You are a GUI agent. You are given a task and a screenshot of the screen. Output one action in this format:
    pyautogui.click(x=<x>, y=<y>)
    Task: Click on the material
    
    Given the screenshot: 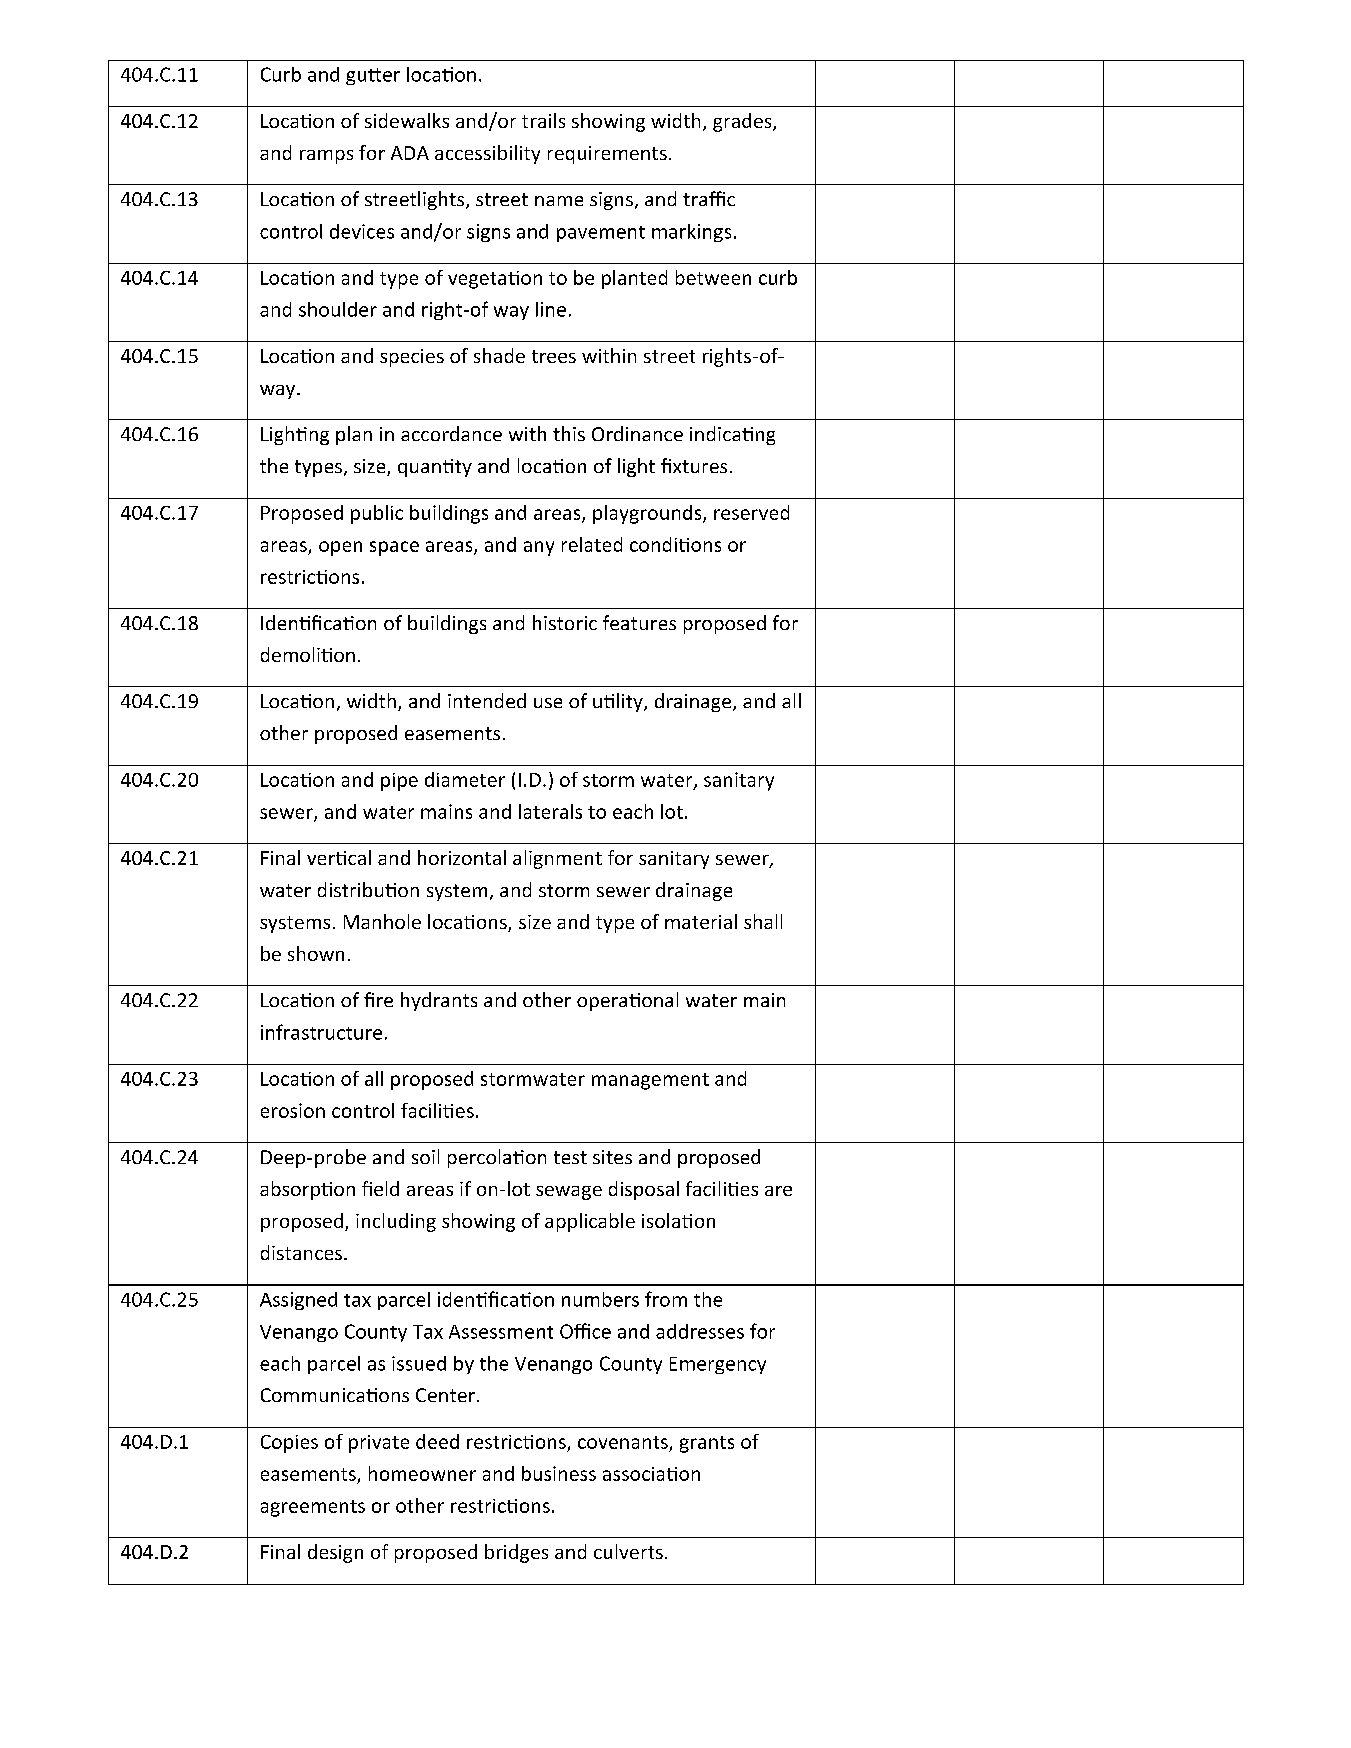 What is the action you would take?
    pyautogui.click(x=701, y=921)
